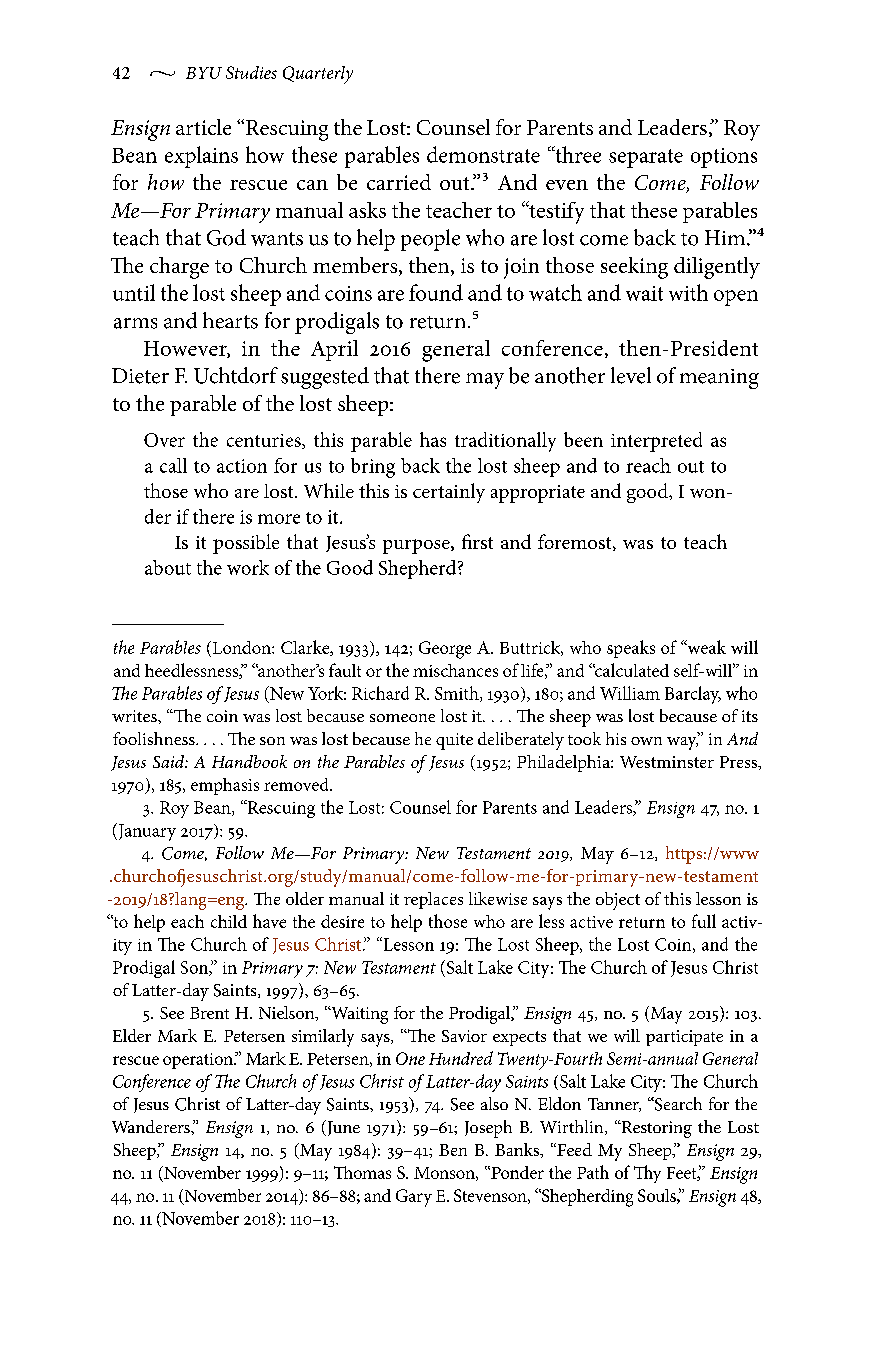 The height and width of the page is (1345, 896). What do you see at coordinates (719, 379) in the page?
I see `meaning` at bounding box center [719, 379].
